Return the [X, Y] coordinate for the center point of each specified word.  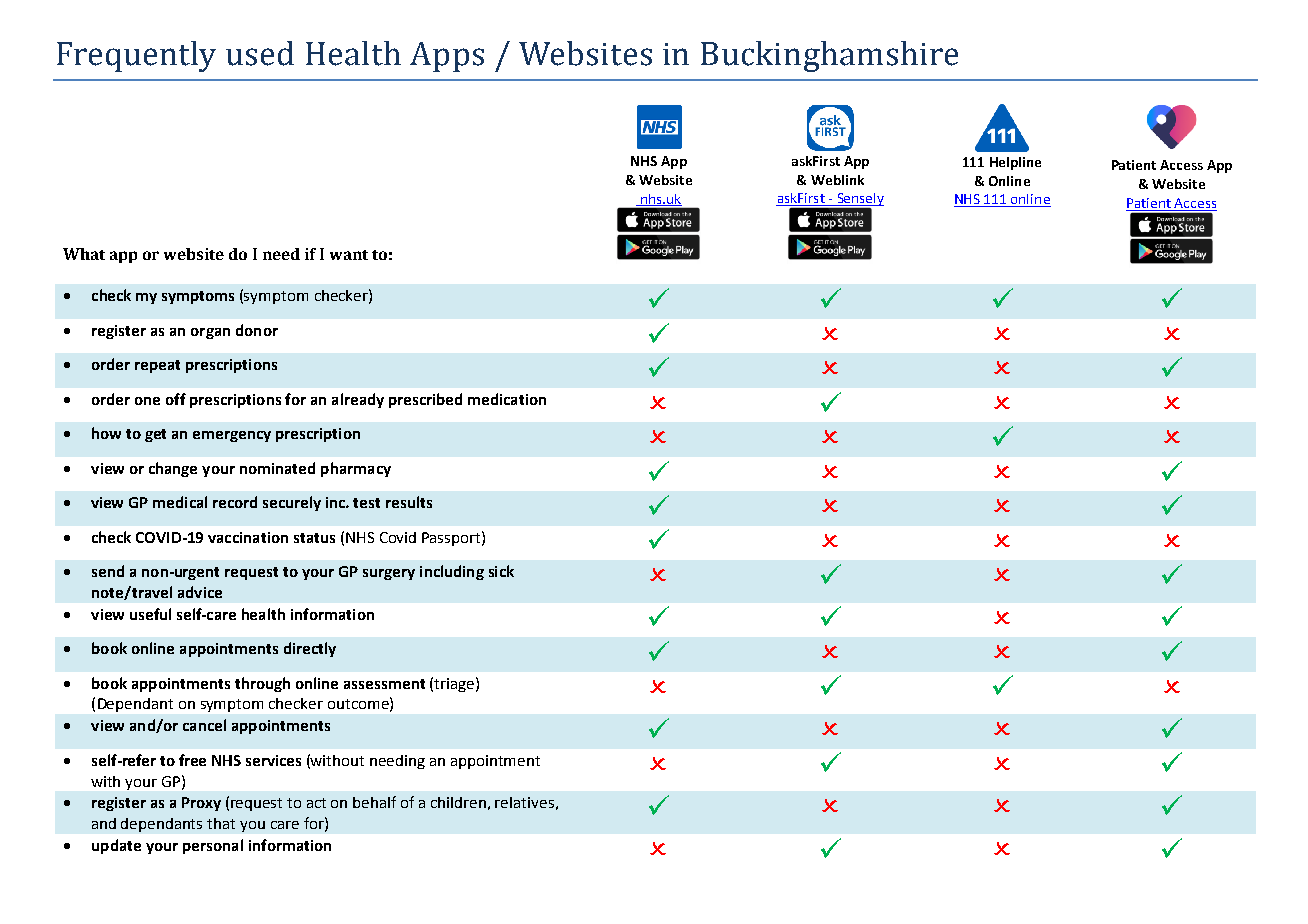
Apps [447, 57]
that [221, 823]
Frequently [136, 56]
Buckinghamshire [829, 56]
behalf [374, 802]
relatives [524, 802]
